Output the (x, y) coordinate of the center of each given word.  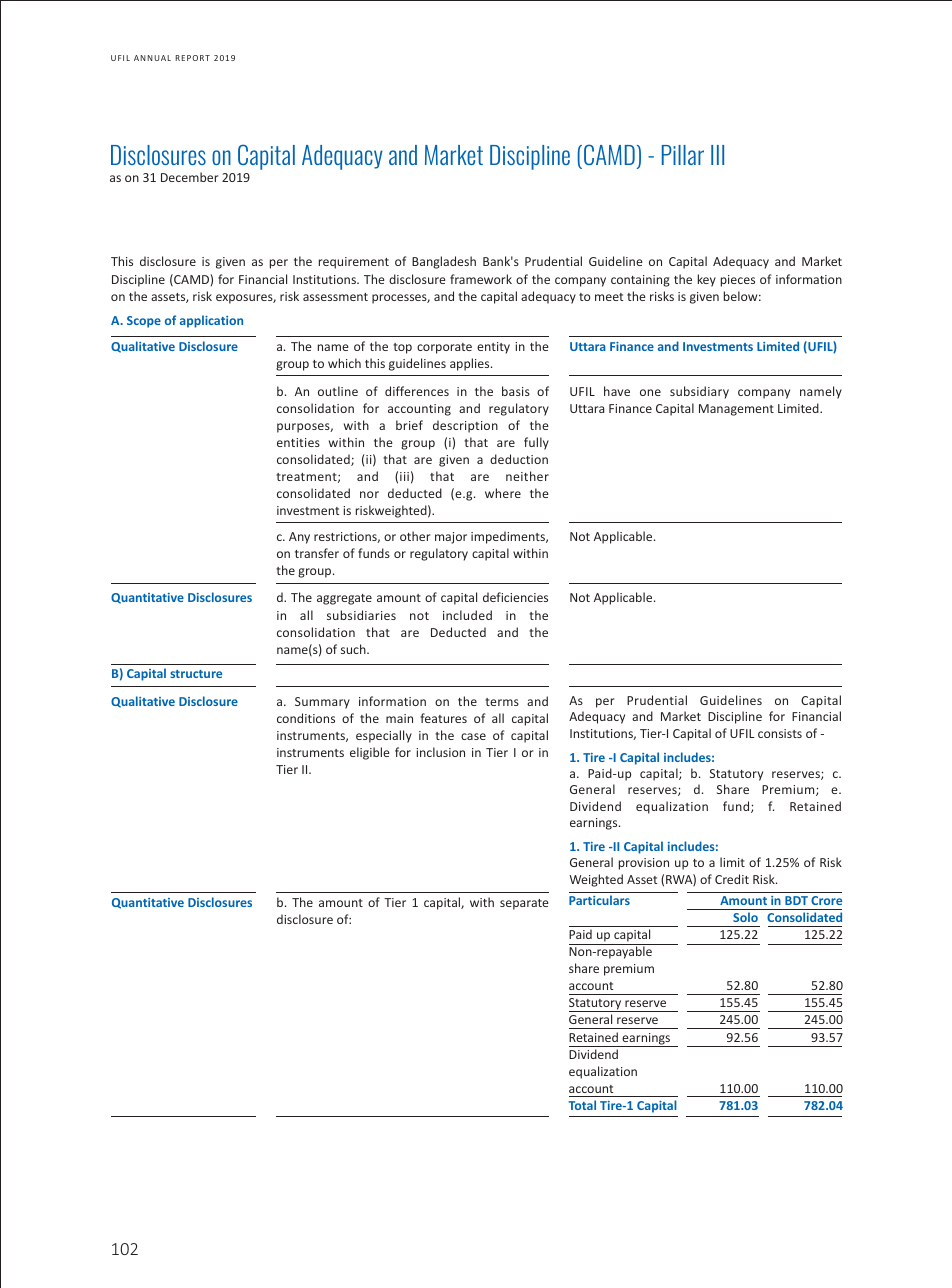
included (467, 615)
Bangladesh (444, 262)
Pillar (683, 155)
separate (524, 904)
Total (582, 1105)
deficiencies (515, 597)
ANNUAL (152, 58)
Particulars (599, 900)
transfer (317, 553)
